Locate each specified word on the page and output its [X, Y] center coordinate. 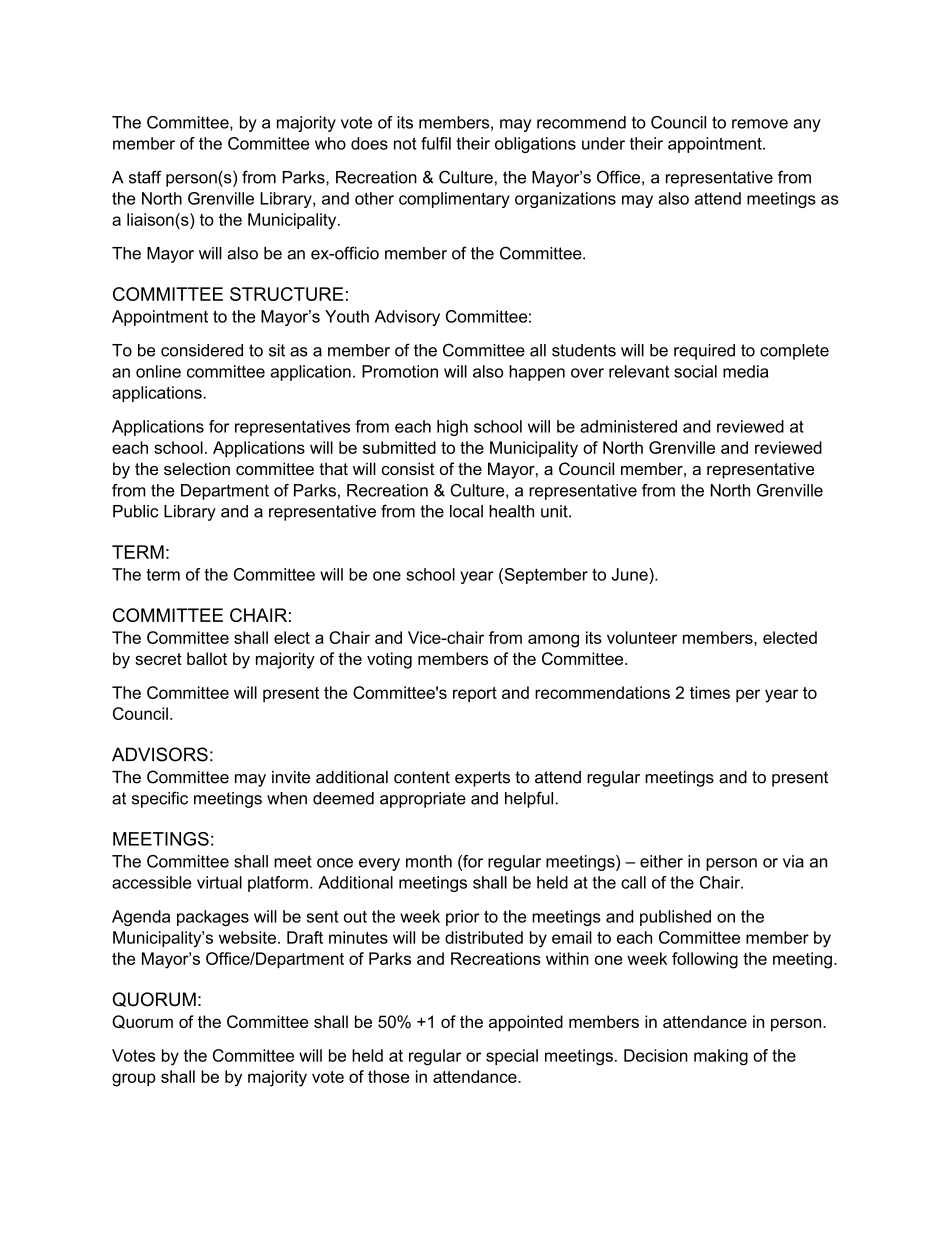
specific [160, 799]
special [512, 1057]
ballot [207, 658]
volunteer [642, 637]
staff [145, 177]
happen [537, 373]
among [553, 641]
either [661, 861]
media [745, 371]
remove [760, 124]
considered [202, 350]
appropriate [423, 800]
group [134, 1080]
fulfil [436, 143]
